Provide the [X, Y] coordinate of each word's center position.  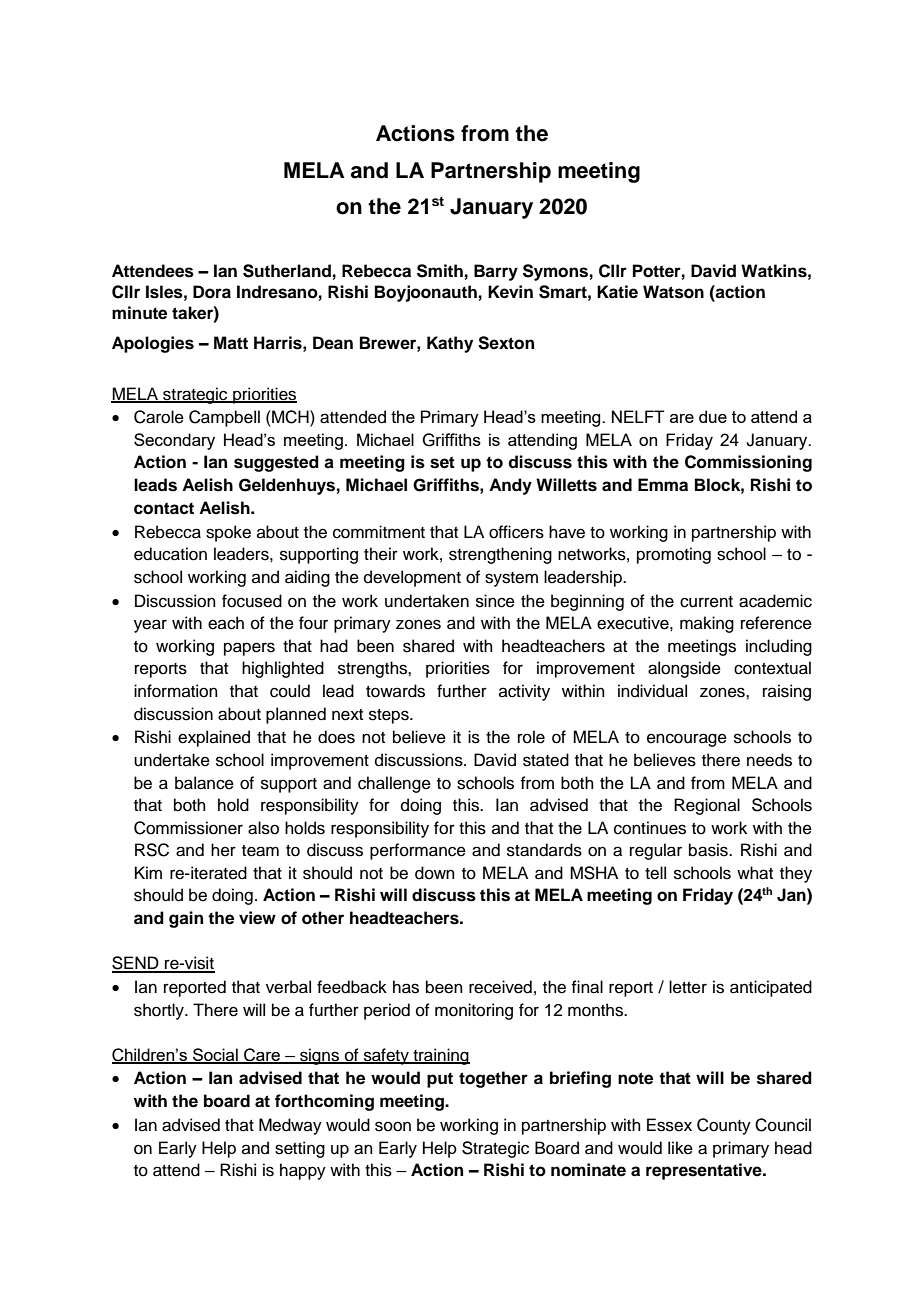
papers [249, 649]
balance [204, 783]
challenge [394, 784]
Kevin [510, 292]
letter [688, 987]
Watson [673, 292]
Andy [510, 486]
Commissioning [748, 463]
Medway [290, 1126]
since [495, 601]
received [500, 987]
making [707, 624]
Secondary [174, 441]
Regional [707, 806]
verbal [288, 987]
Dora [212, 292]
